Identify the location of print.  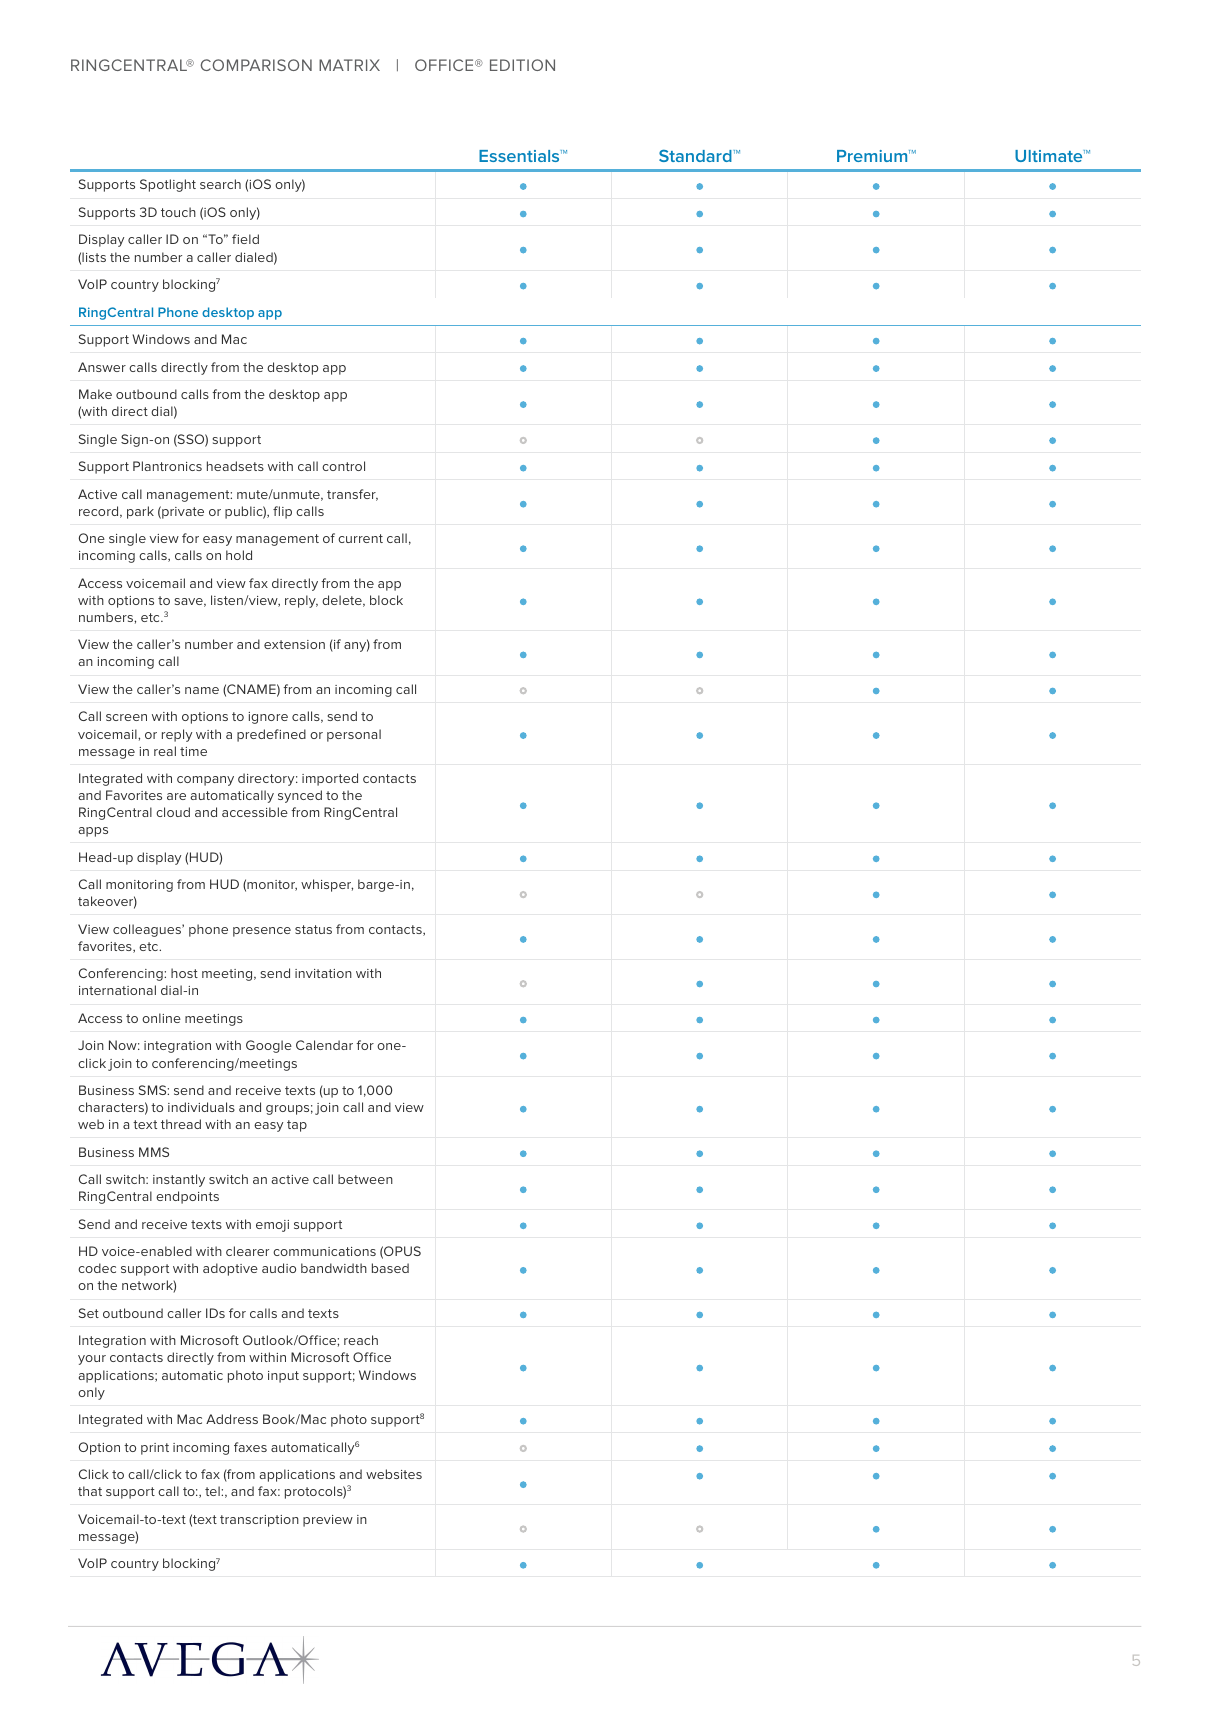
(155, 1449).
